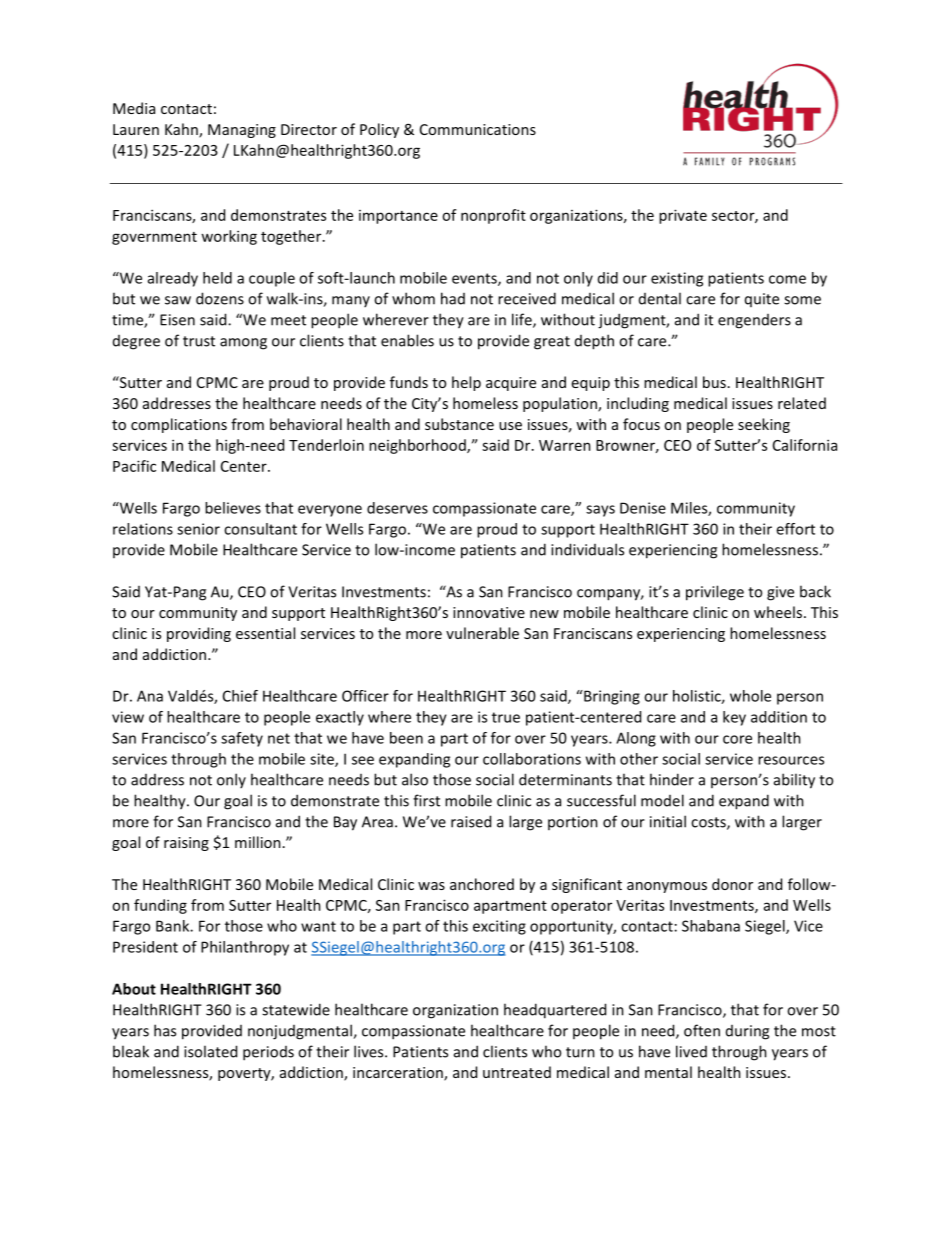  I want to click on Communications, so click(478, 129).
